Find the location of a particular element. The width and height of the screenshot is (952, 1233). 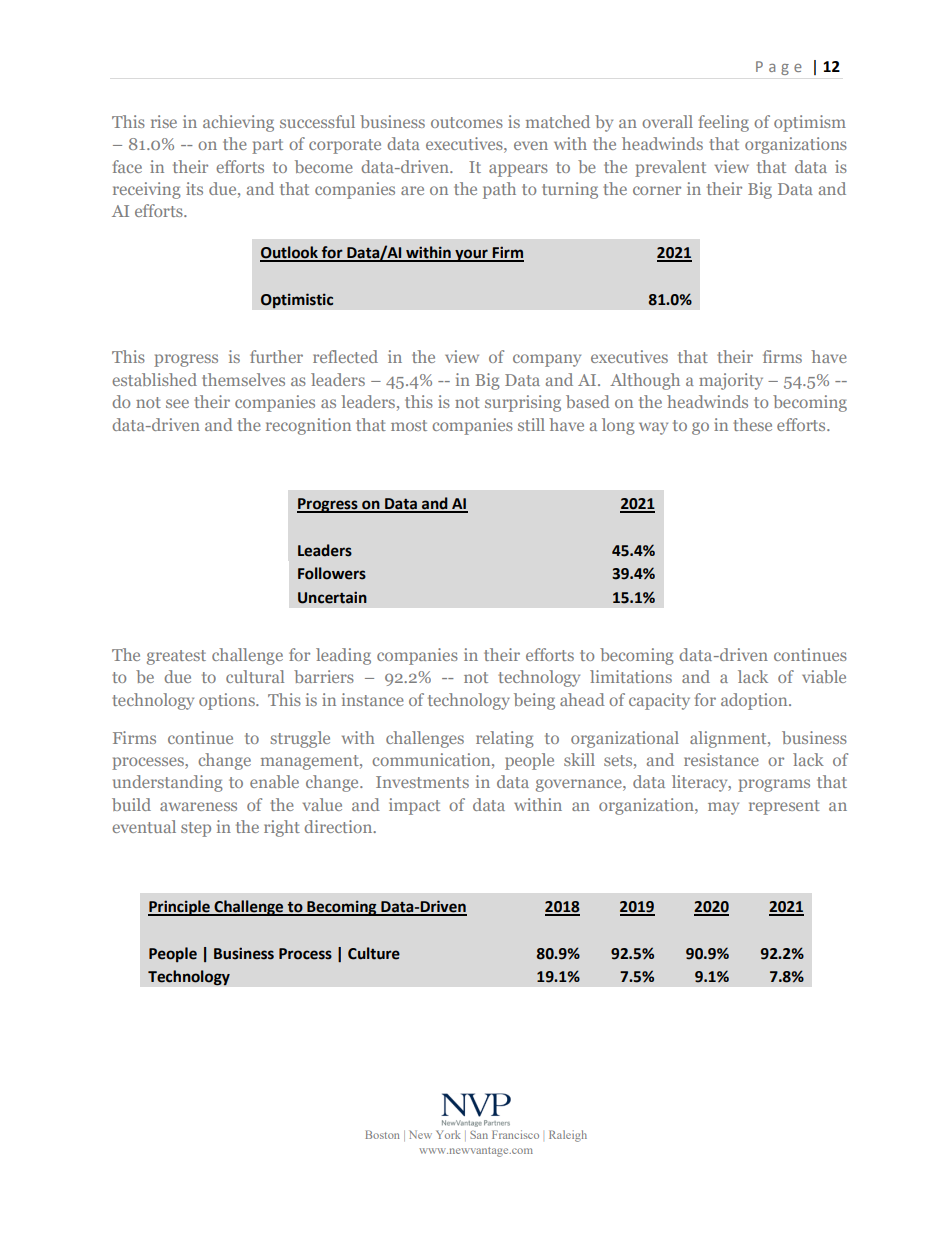

adoption is located at coordinates (755, 701).
